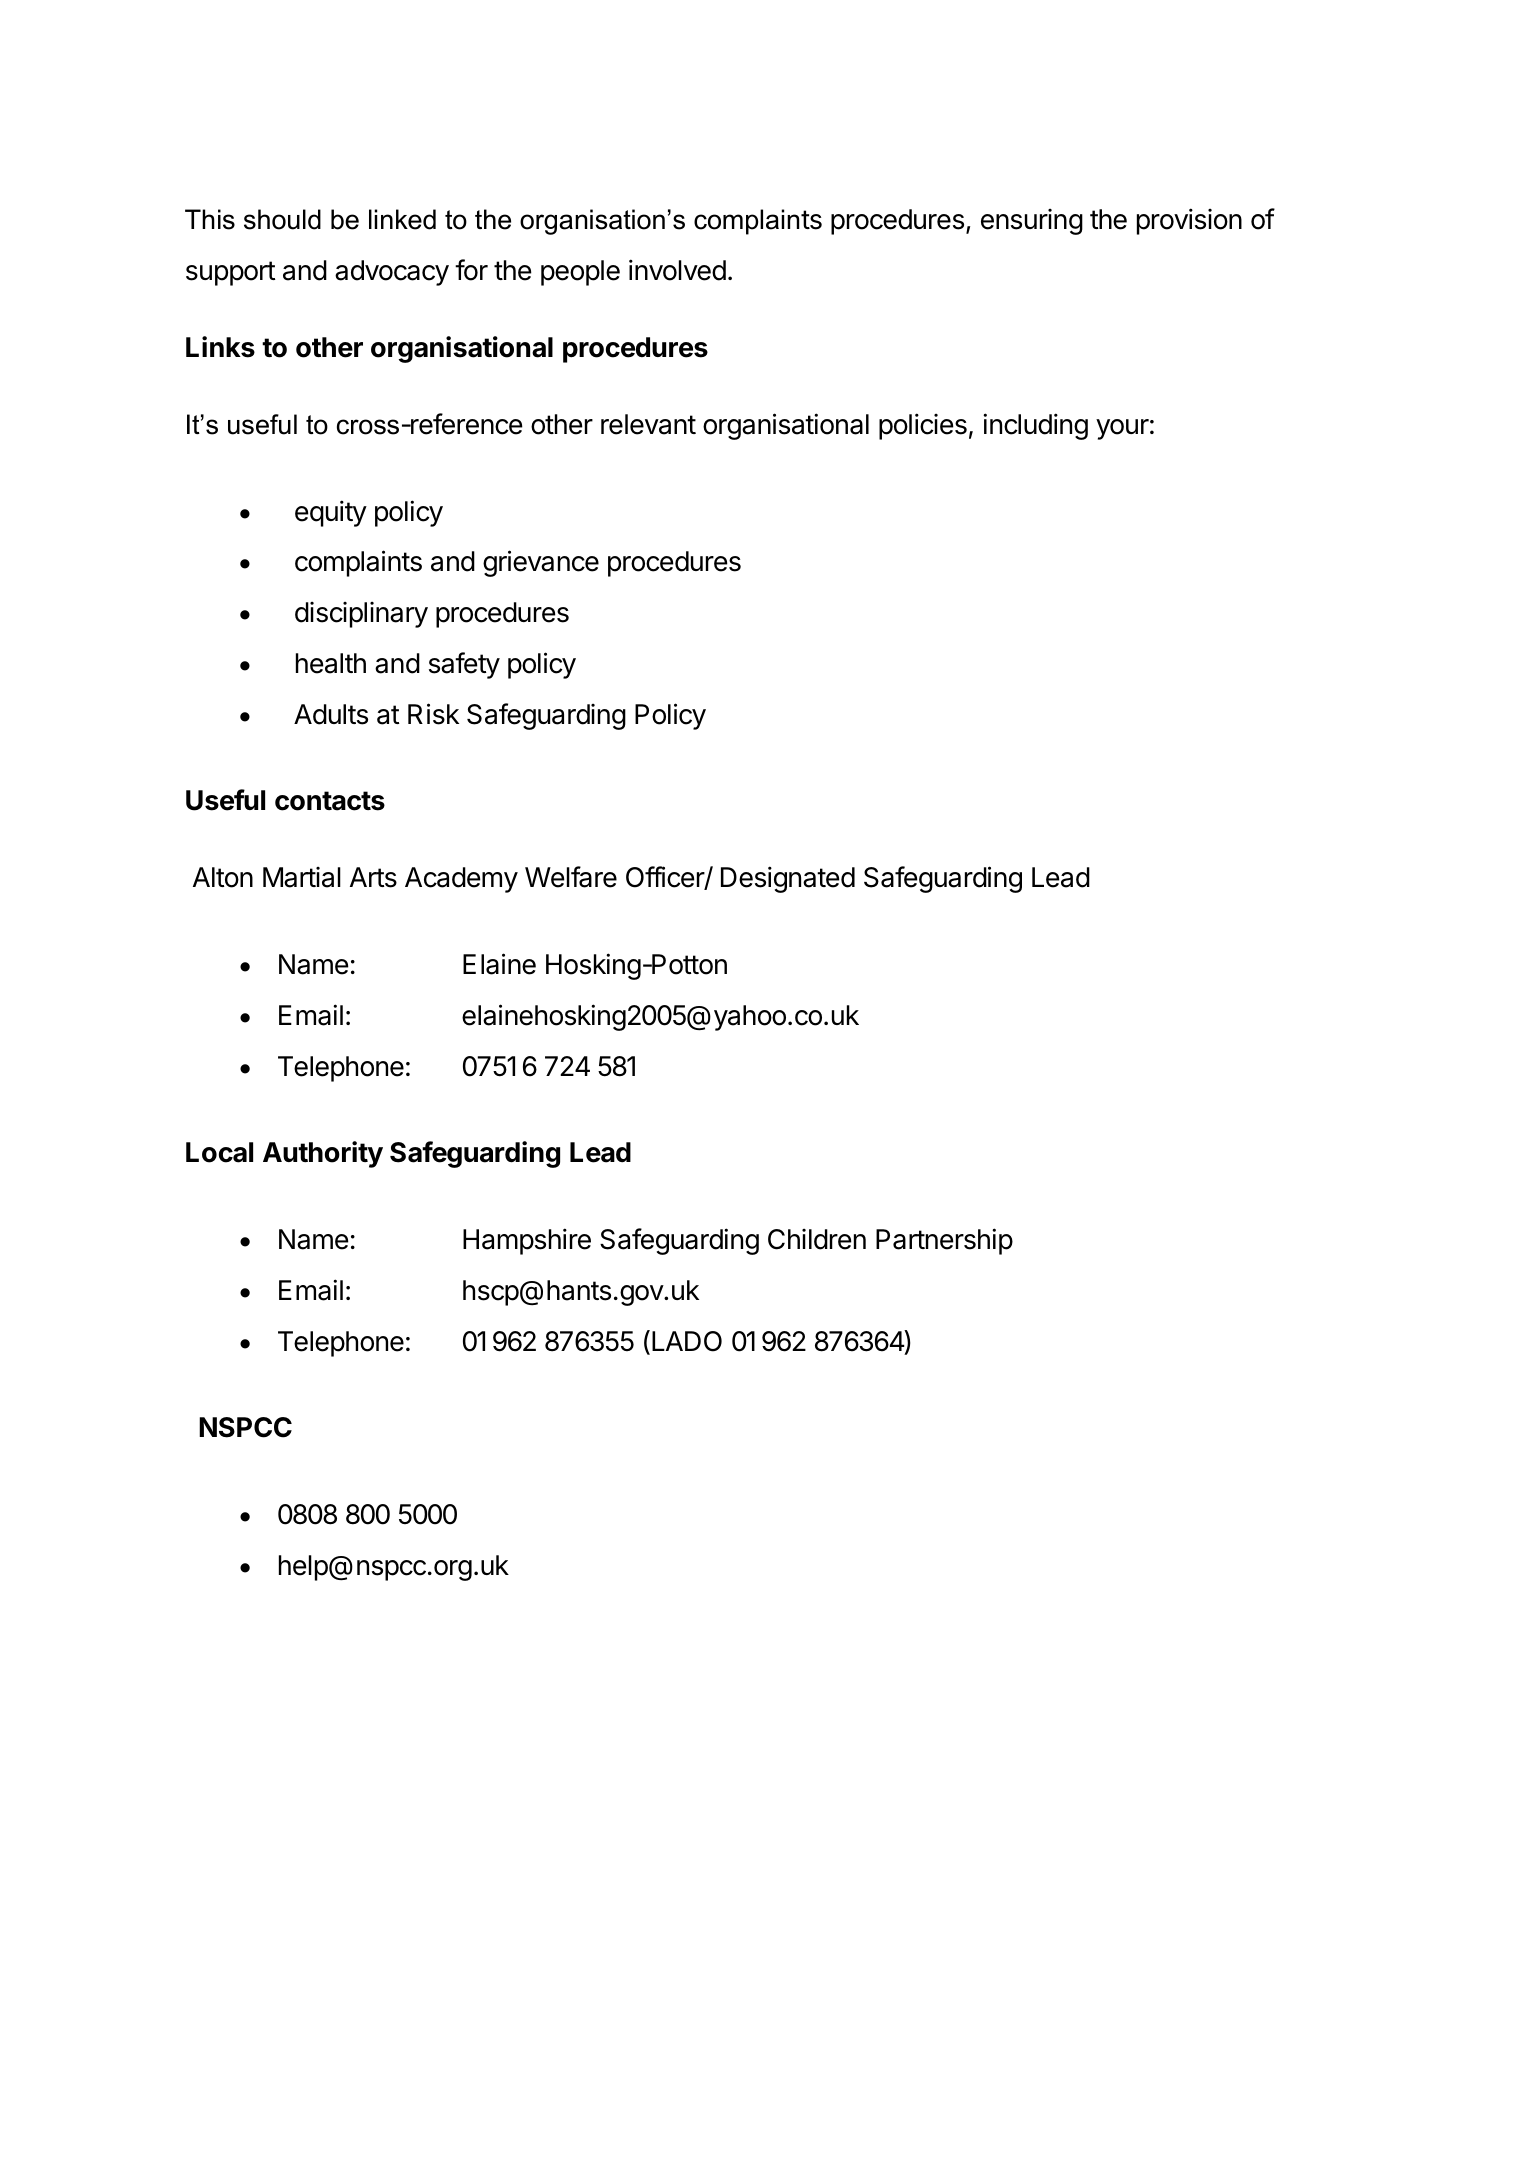 The image size is (1526, 2159). I want to click on Partnership, so click(944, 1241).
